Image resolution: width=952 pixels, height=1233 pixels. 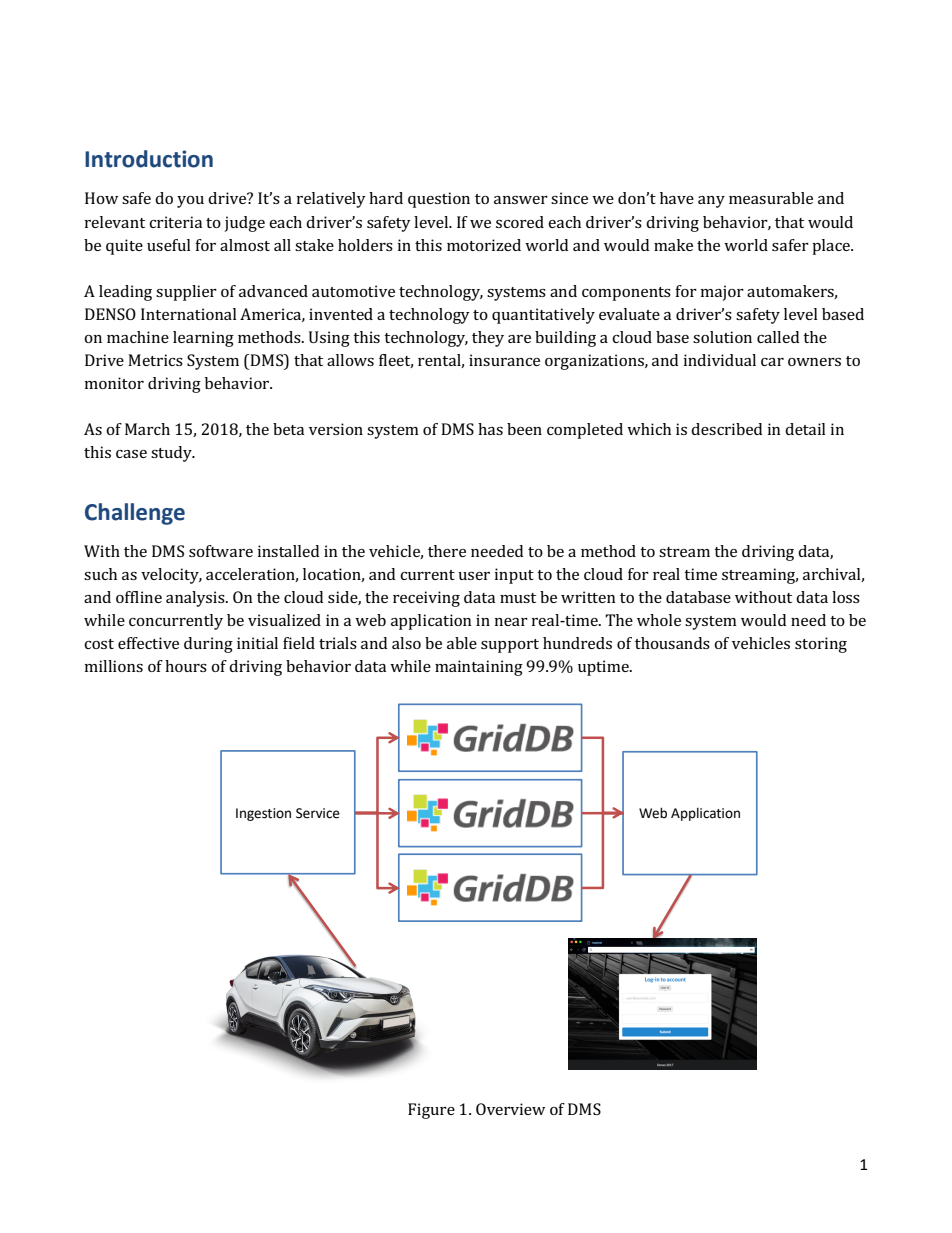 What do you see at coordinates (318, 813) in the screenshot?
I see `Service` at bounding box center [318, 813].
